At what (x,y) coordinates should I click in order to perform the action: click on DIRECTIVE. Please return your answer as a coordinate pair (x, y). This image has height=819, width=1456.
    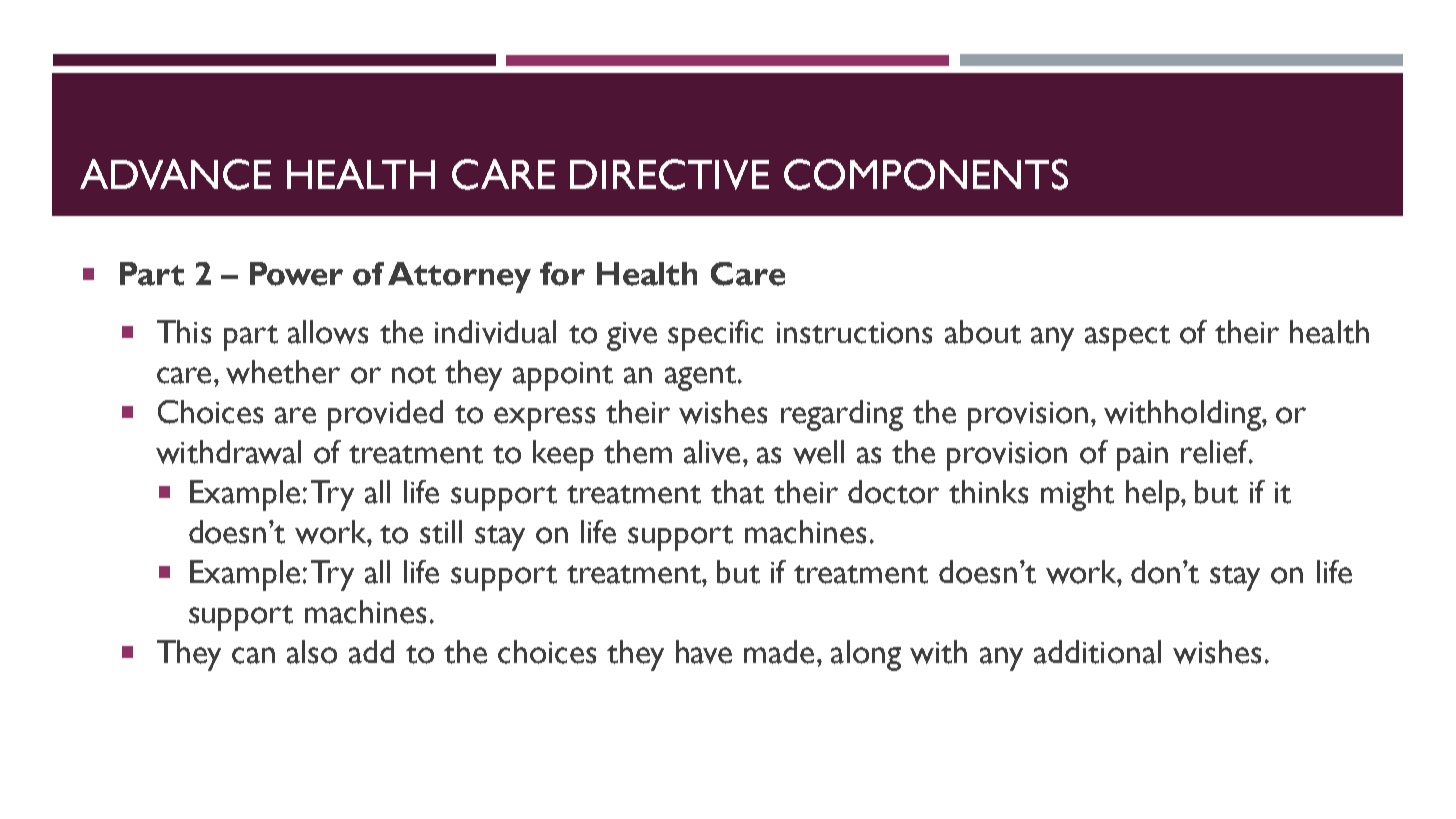
    Looking at the image, I should click on (669, 174).
